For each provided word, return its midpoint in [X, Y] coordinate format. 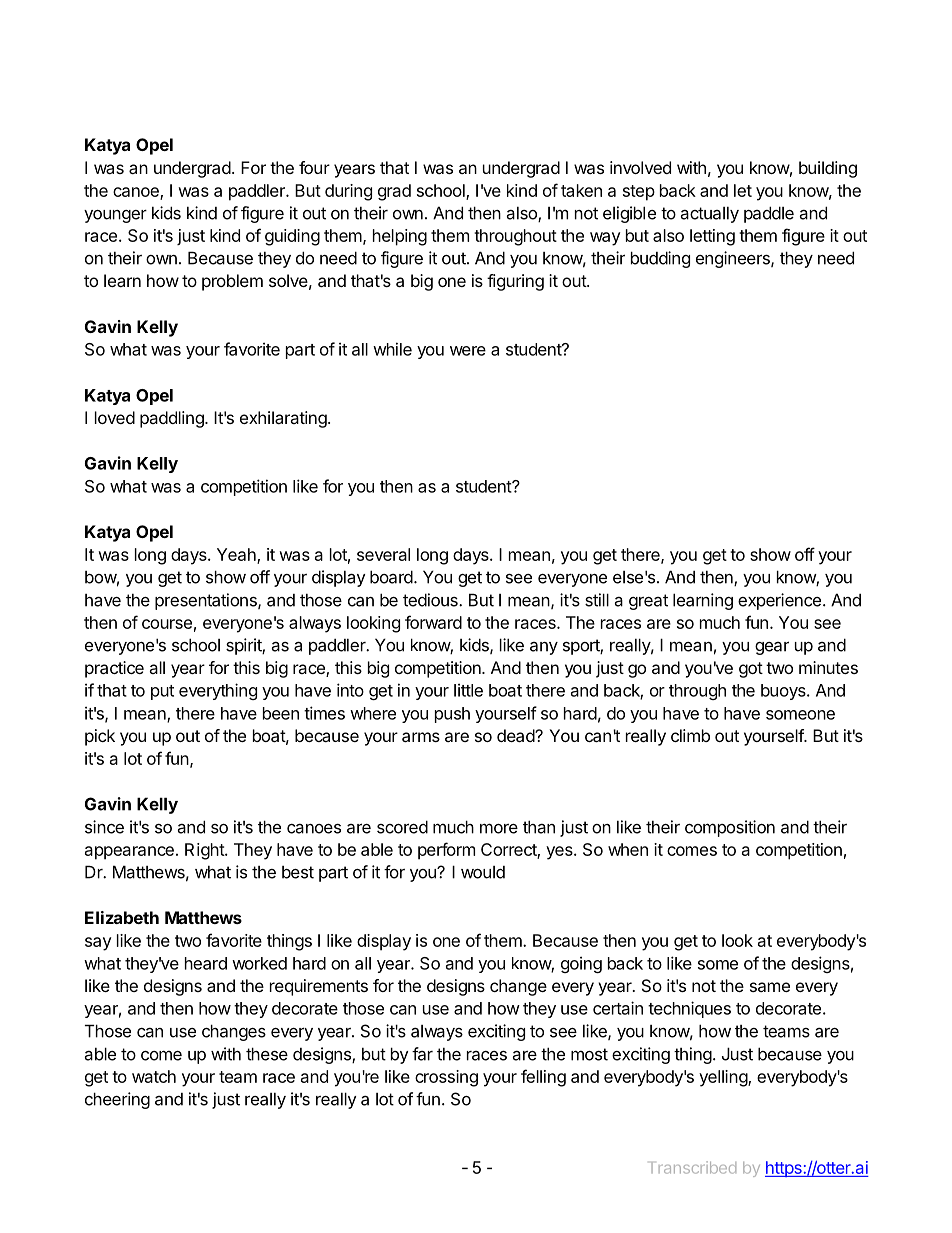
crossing [446, 1078]
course [167, 624]
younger [115, 216]
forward [433, 622]
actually [710, 215]
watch [154, 1076]
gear [772, 648]
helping [400, 237]
